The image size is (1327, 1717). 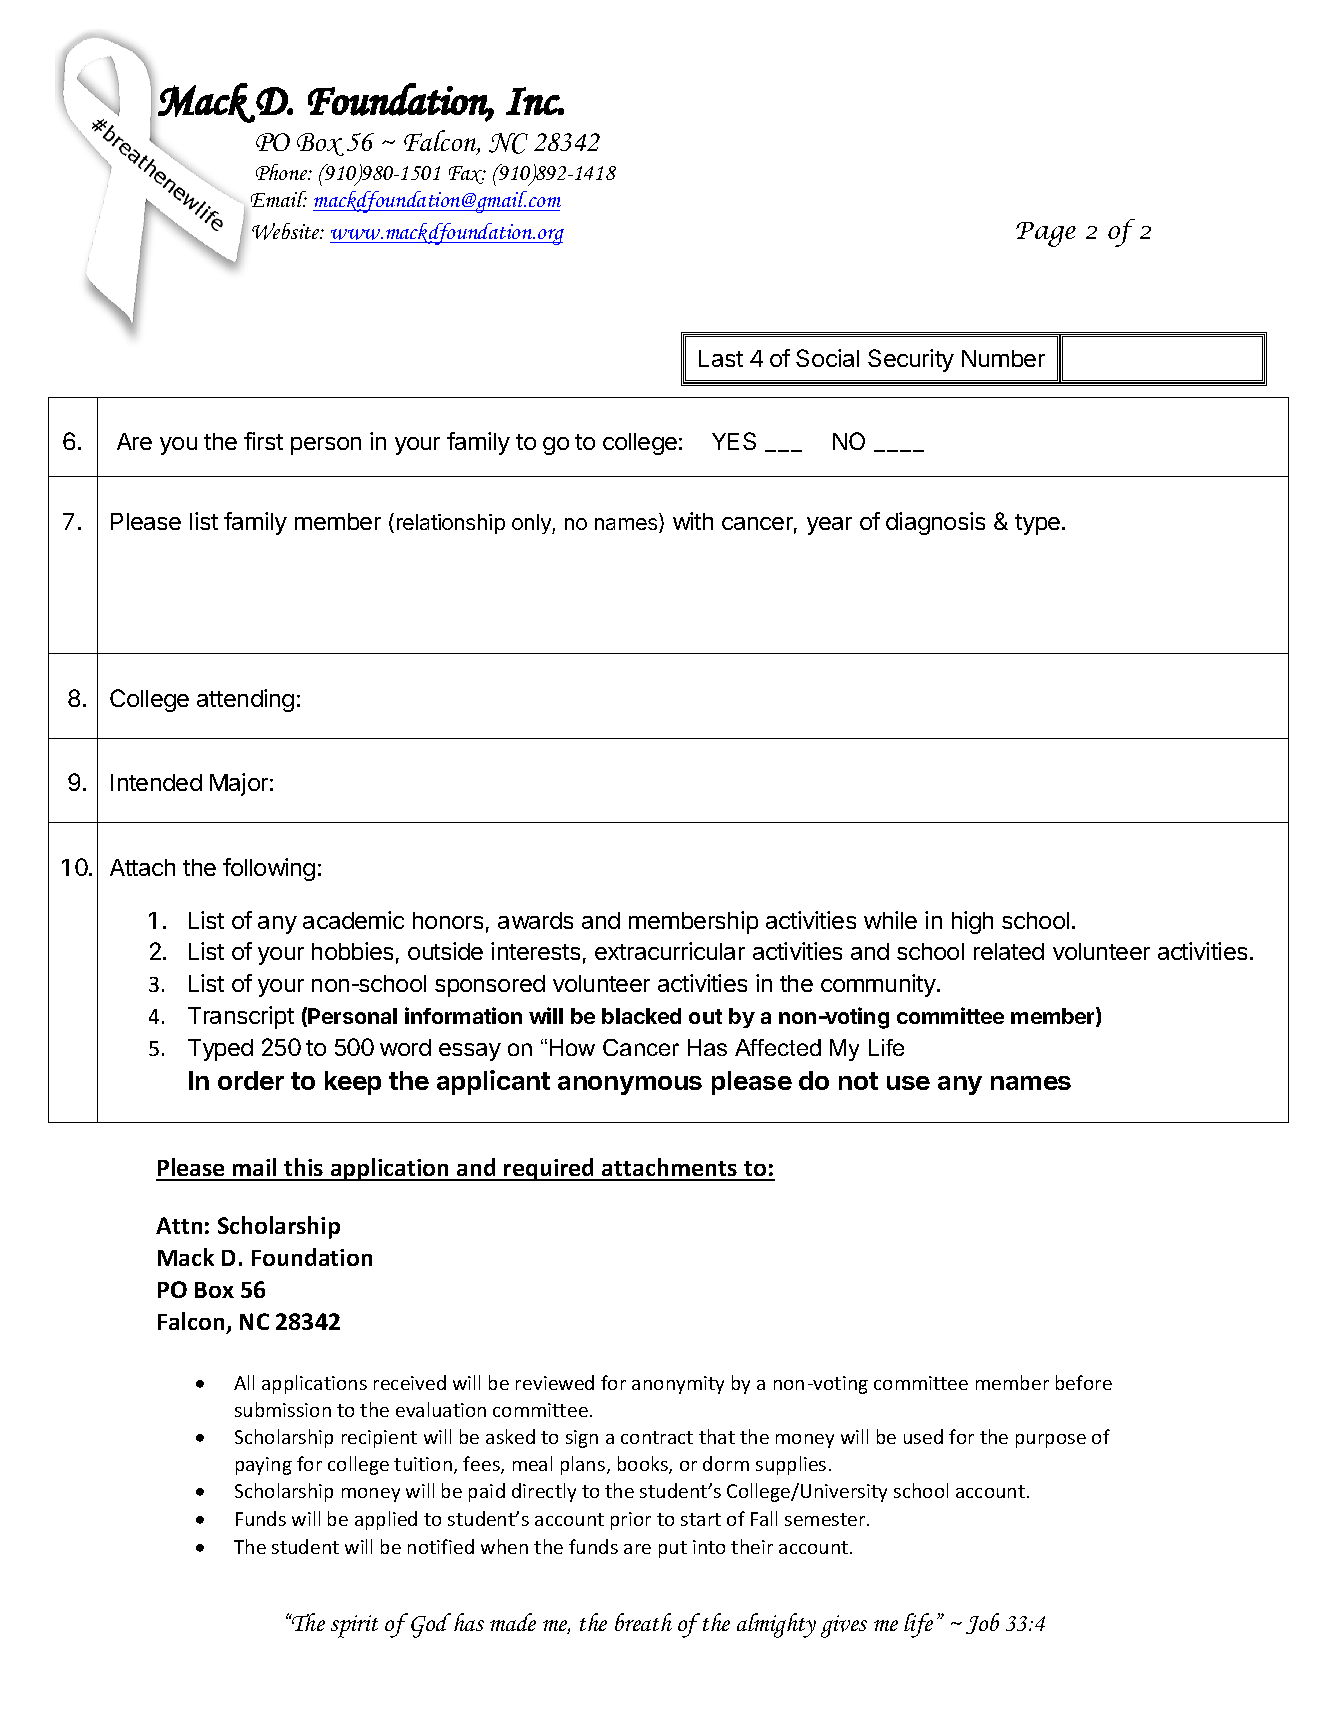 What do you see at coordinates (287, 231) in the screenshot?
I see `Website` at bounding box center [287, 231].
